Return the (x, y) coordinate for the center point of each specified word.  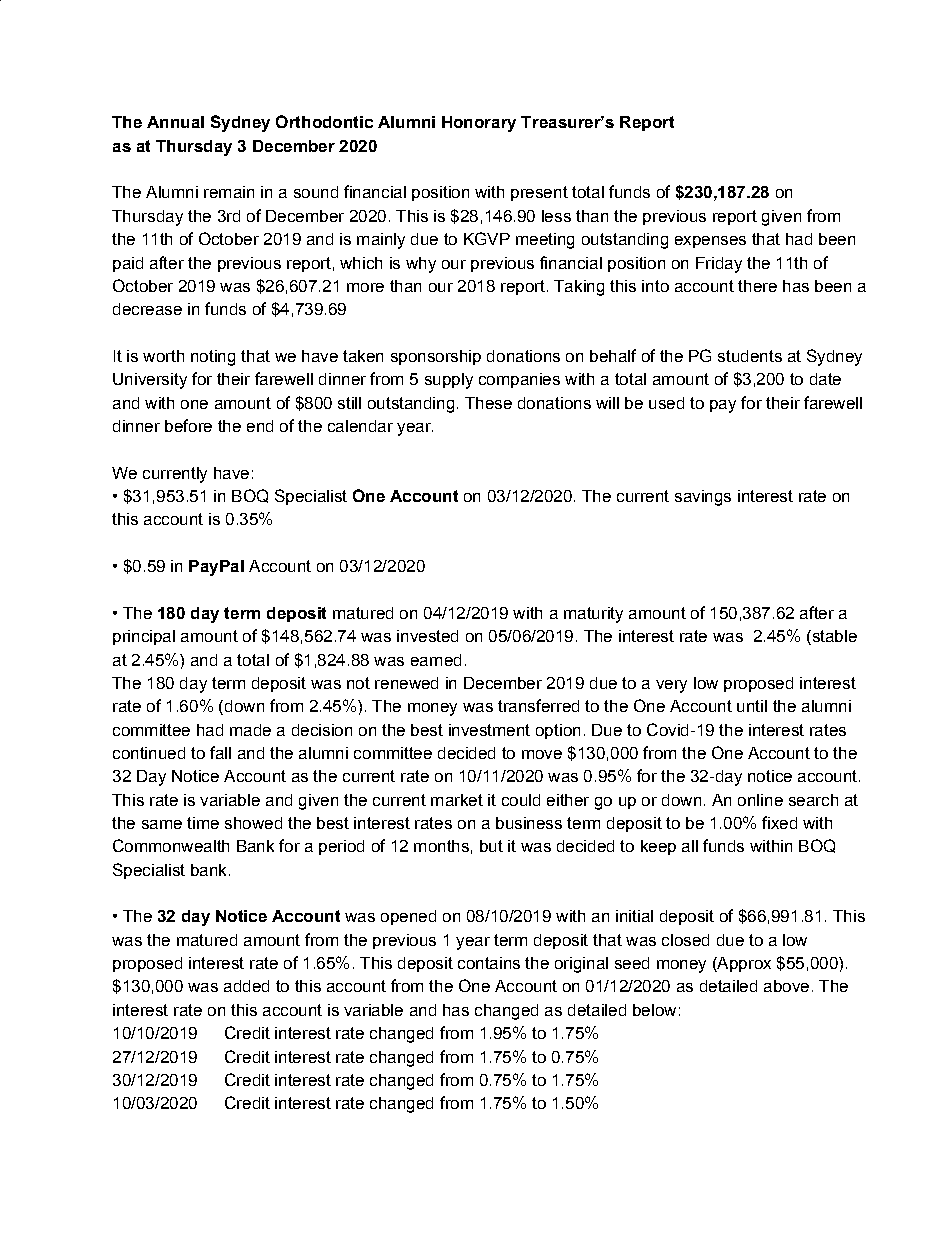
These (488, 403)
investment (489, 730)
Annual (175, 122)
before (188, 425)
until (752, 706)
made (250, 730)
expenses (710, 242)
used (666, 403)
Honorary (479, 124)
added (246, 986)
